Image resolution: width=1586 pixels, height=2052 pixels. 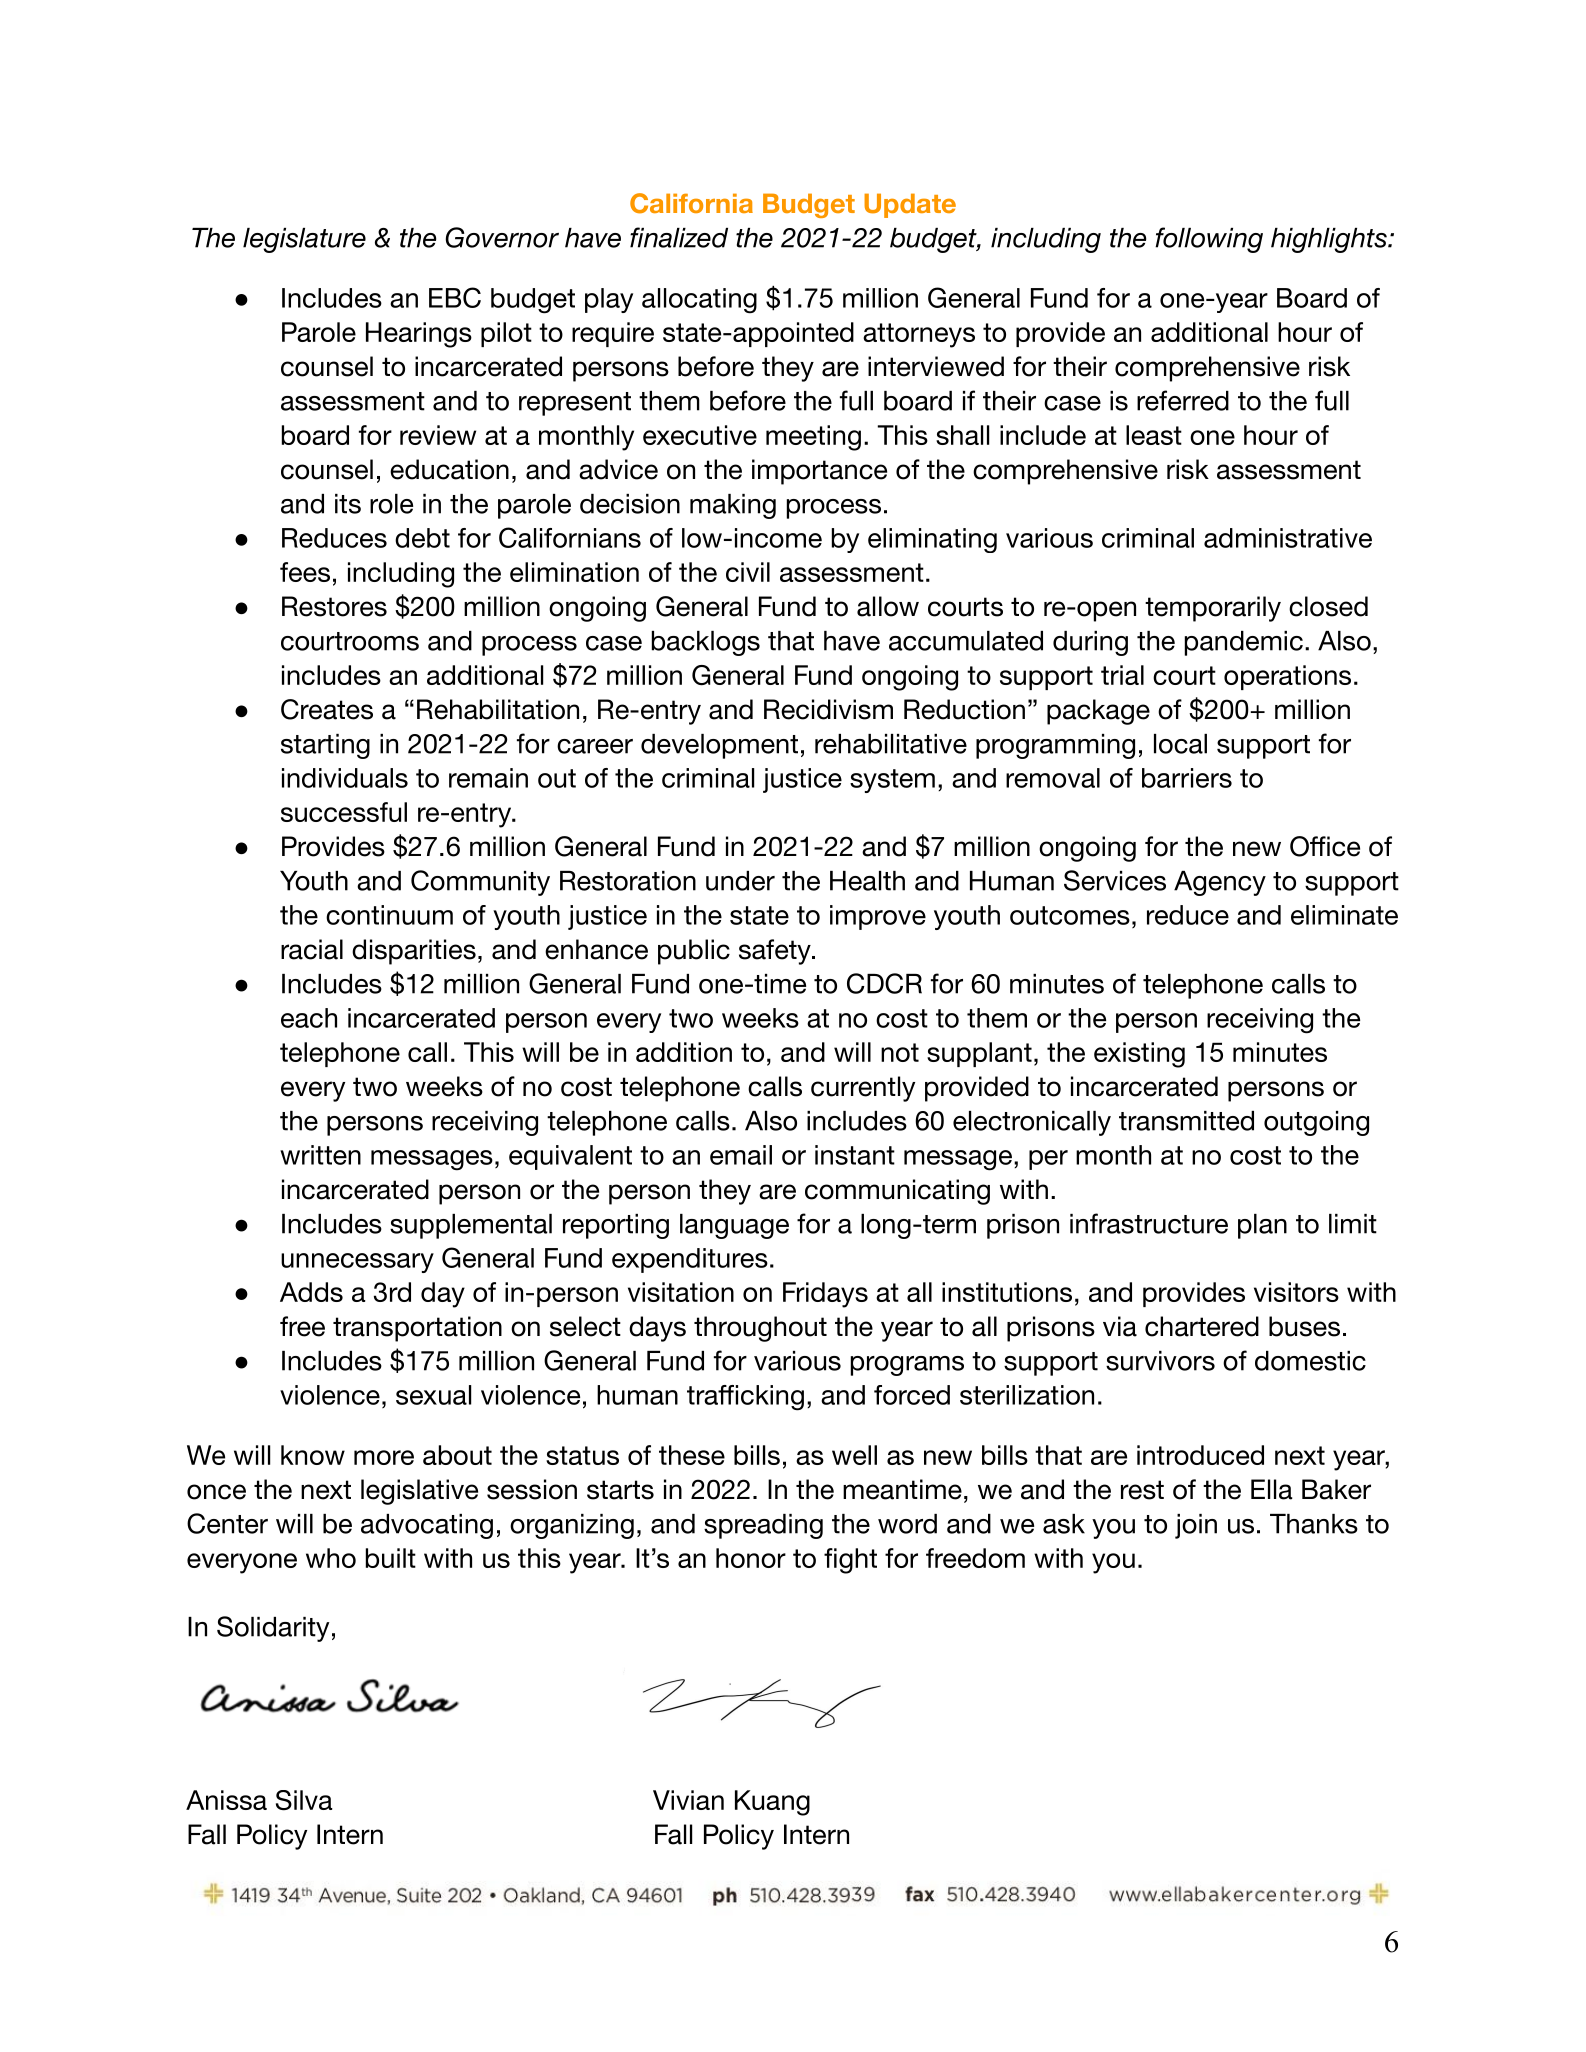 What do you see at coordinates (1196, 1526) in the screenshot?
I see `join` at bounding box center [1196, 1526].
